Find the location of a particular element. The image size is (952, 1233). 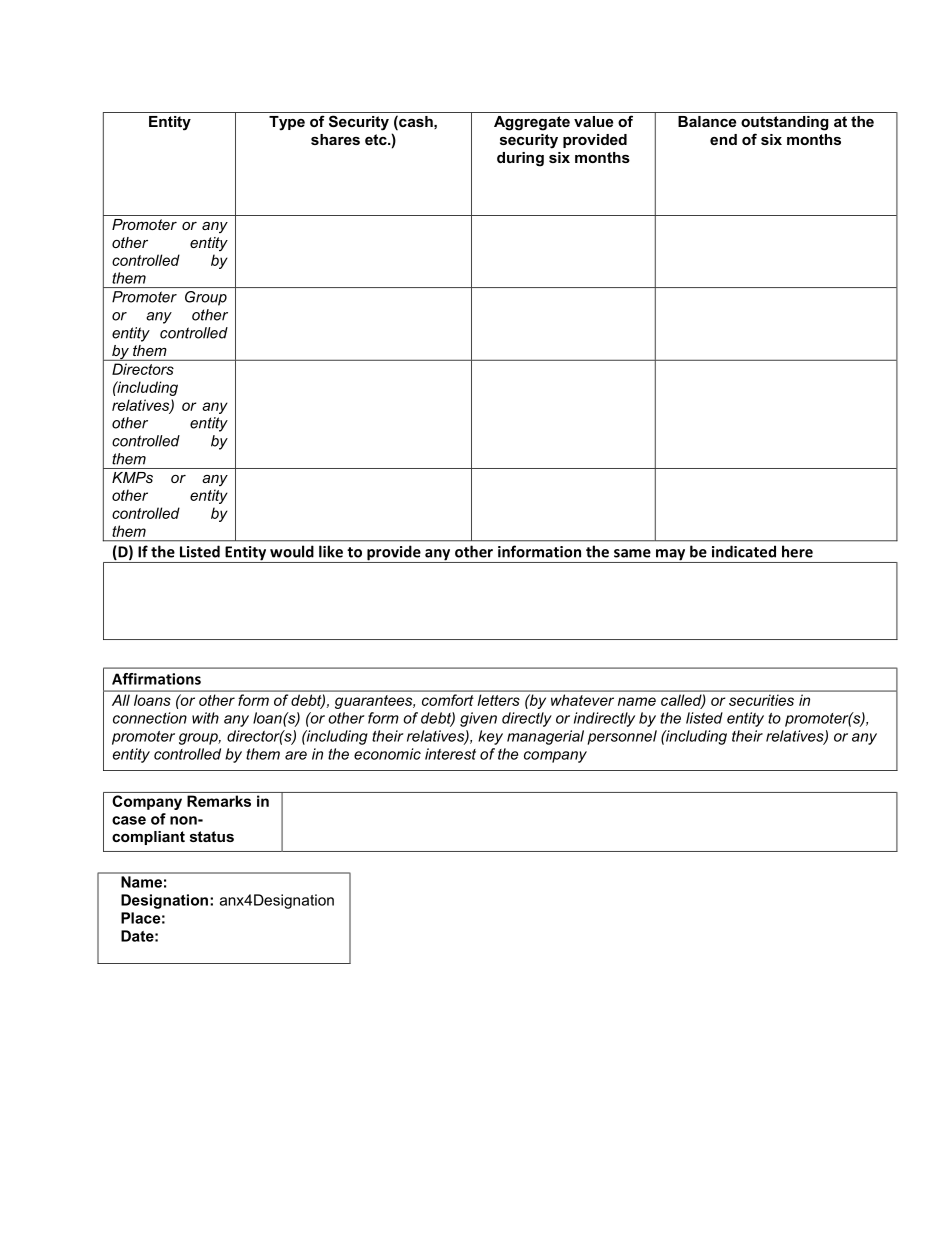

securities is located at coordinates (761, 700).
